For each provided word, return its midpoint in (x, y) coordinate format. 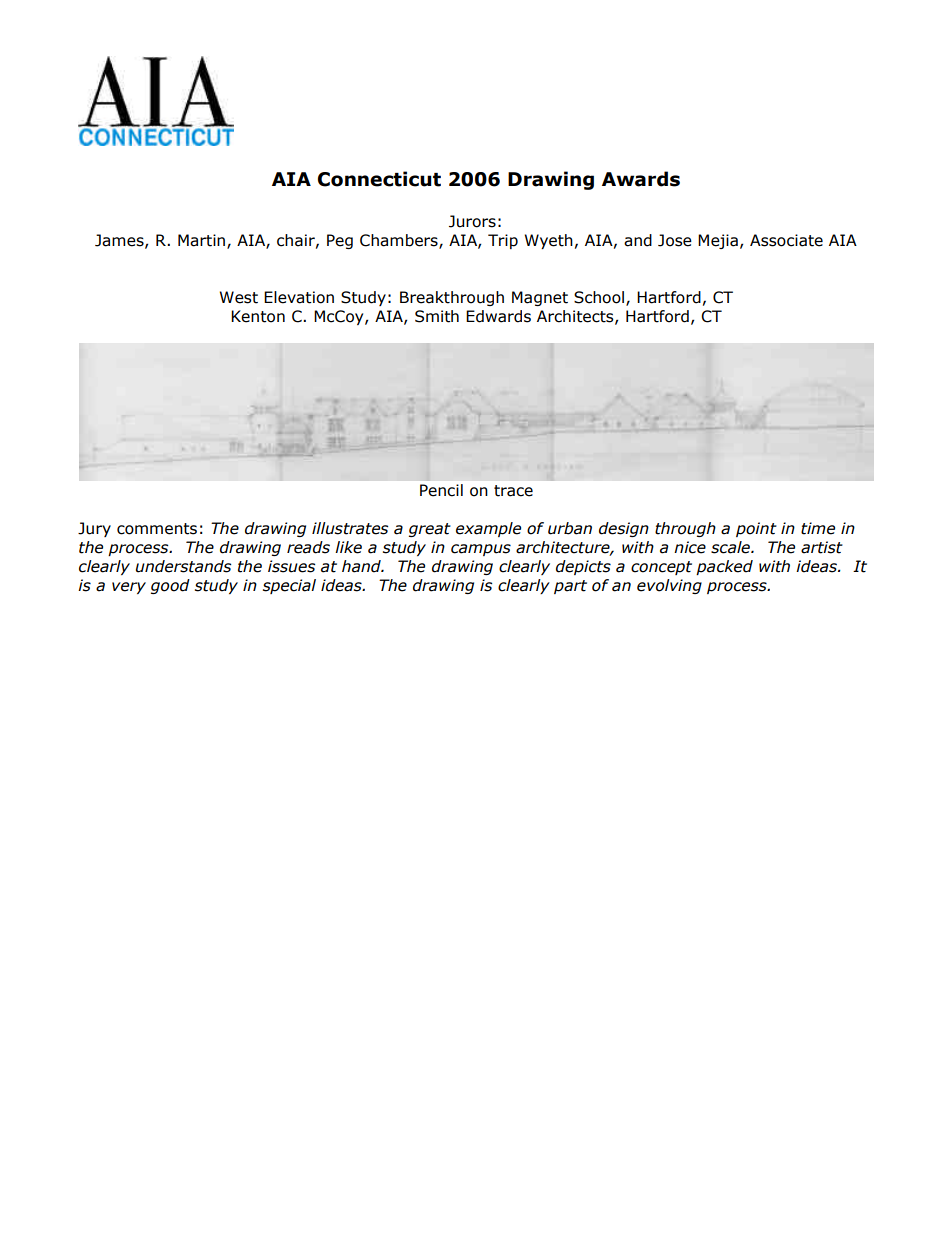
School (600, 298)
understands (183, 566)
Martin (203, 241)
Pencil (441, 490)
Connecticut (379, 179)
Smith (437, 316)
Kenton (258, 316)
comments (157, 529)
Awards (641, 179)
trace (513, 491)
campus (481, 550)
